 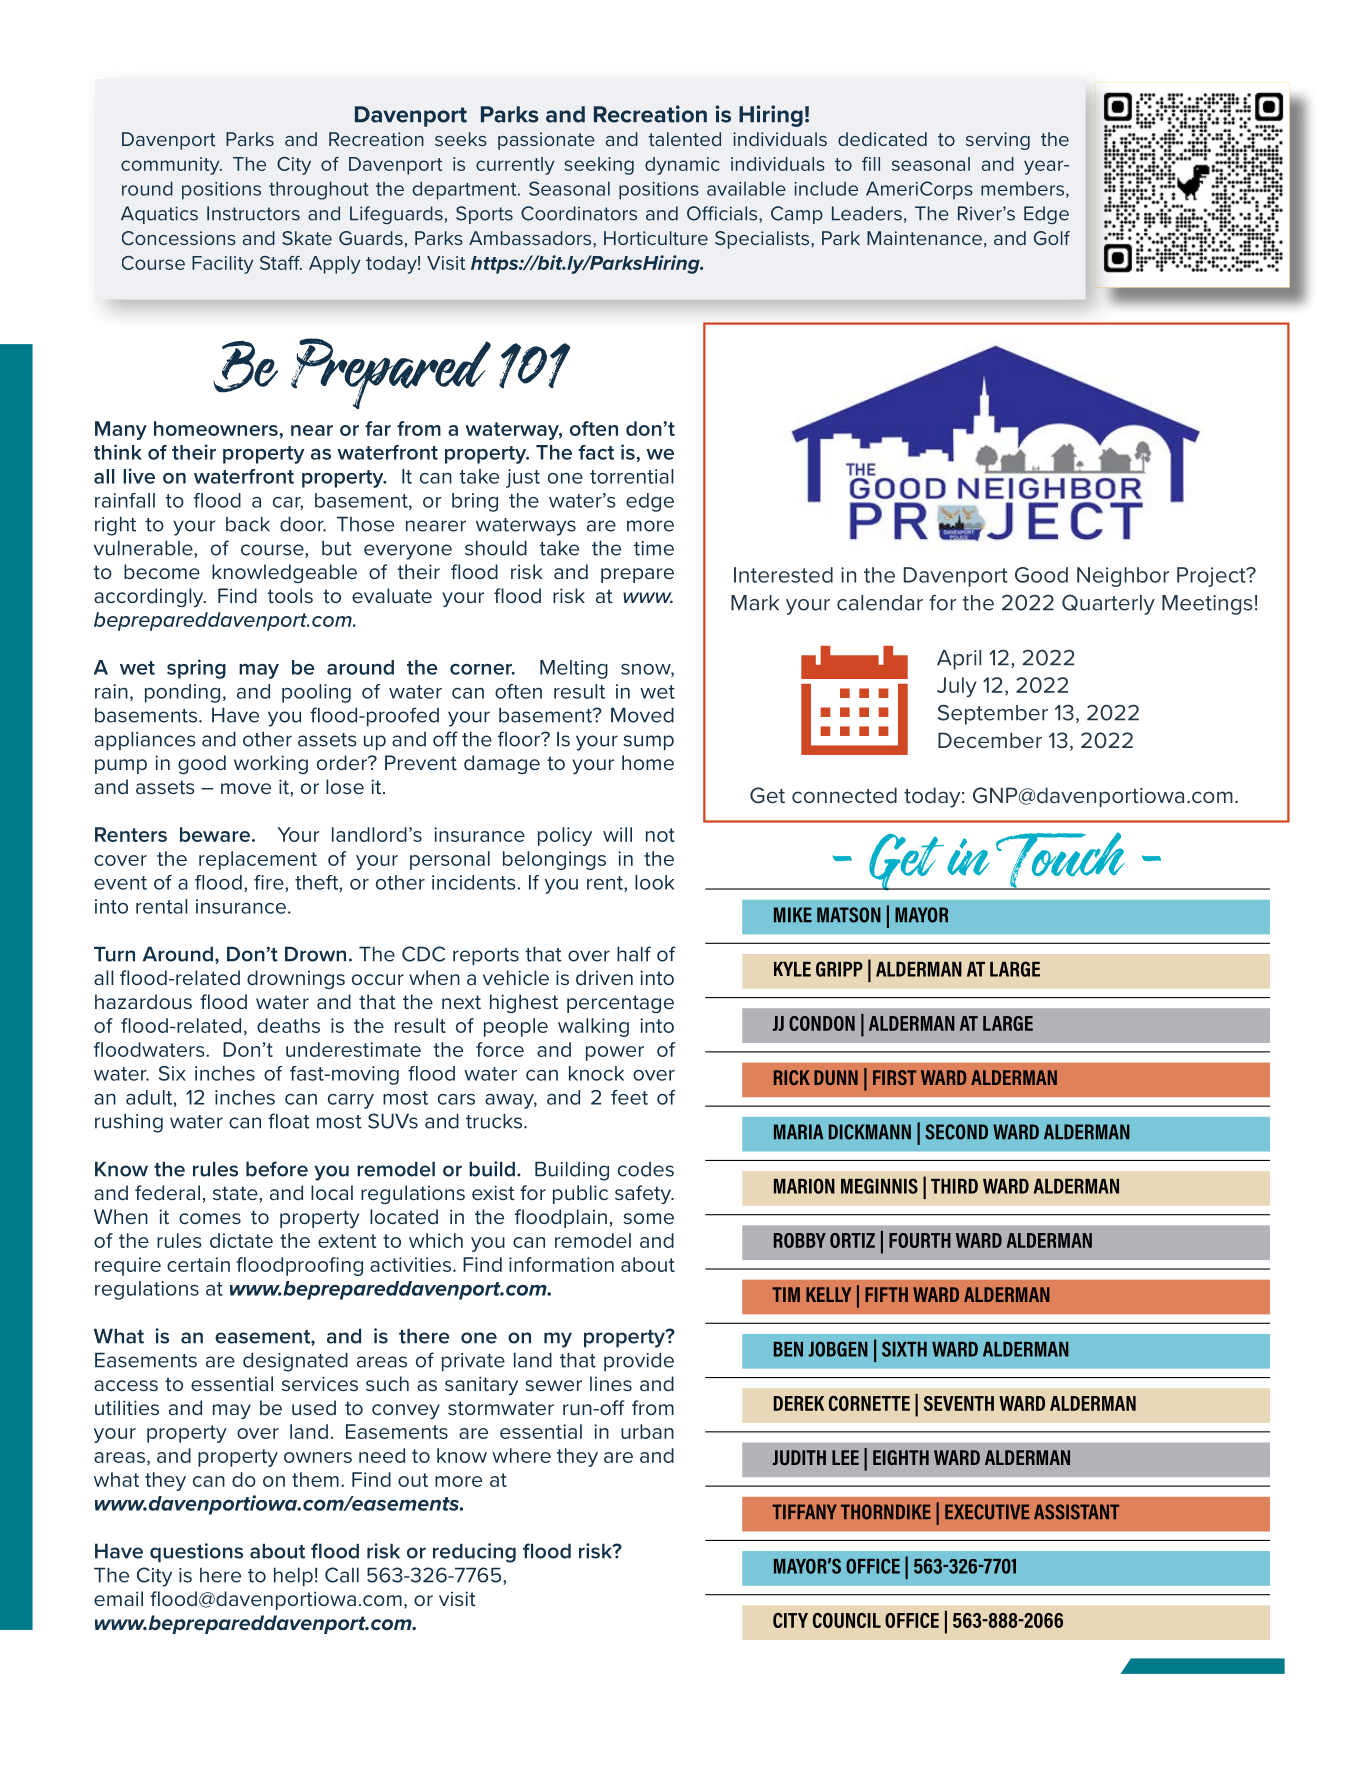 I want to click on SECOND, so click(x=956, y=1132).
